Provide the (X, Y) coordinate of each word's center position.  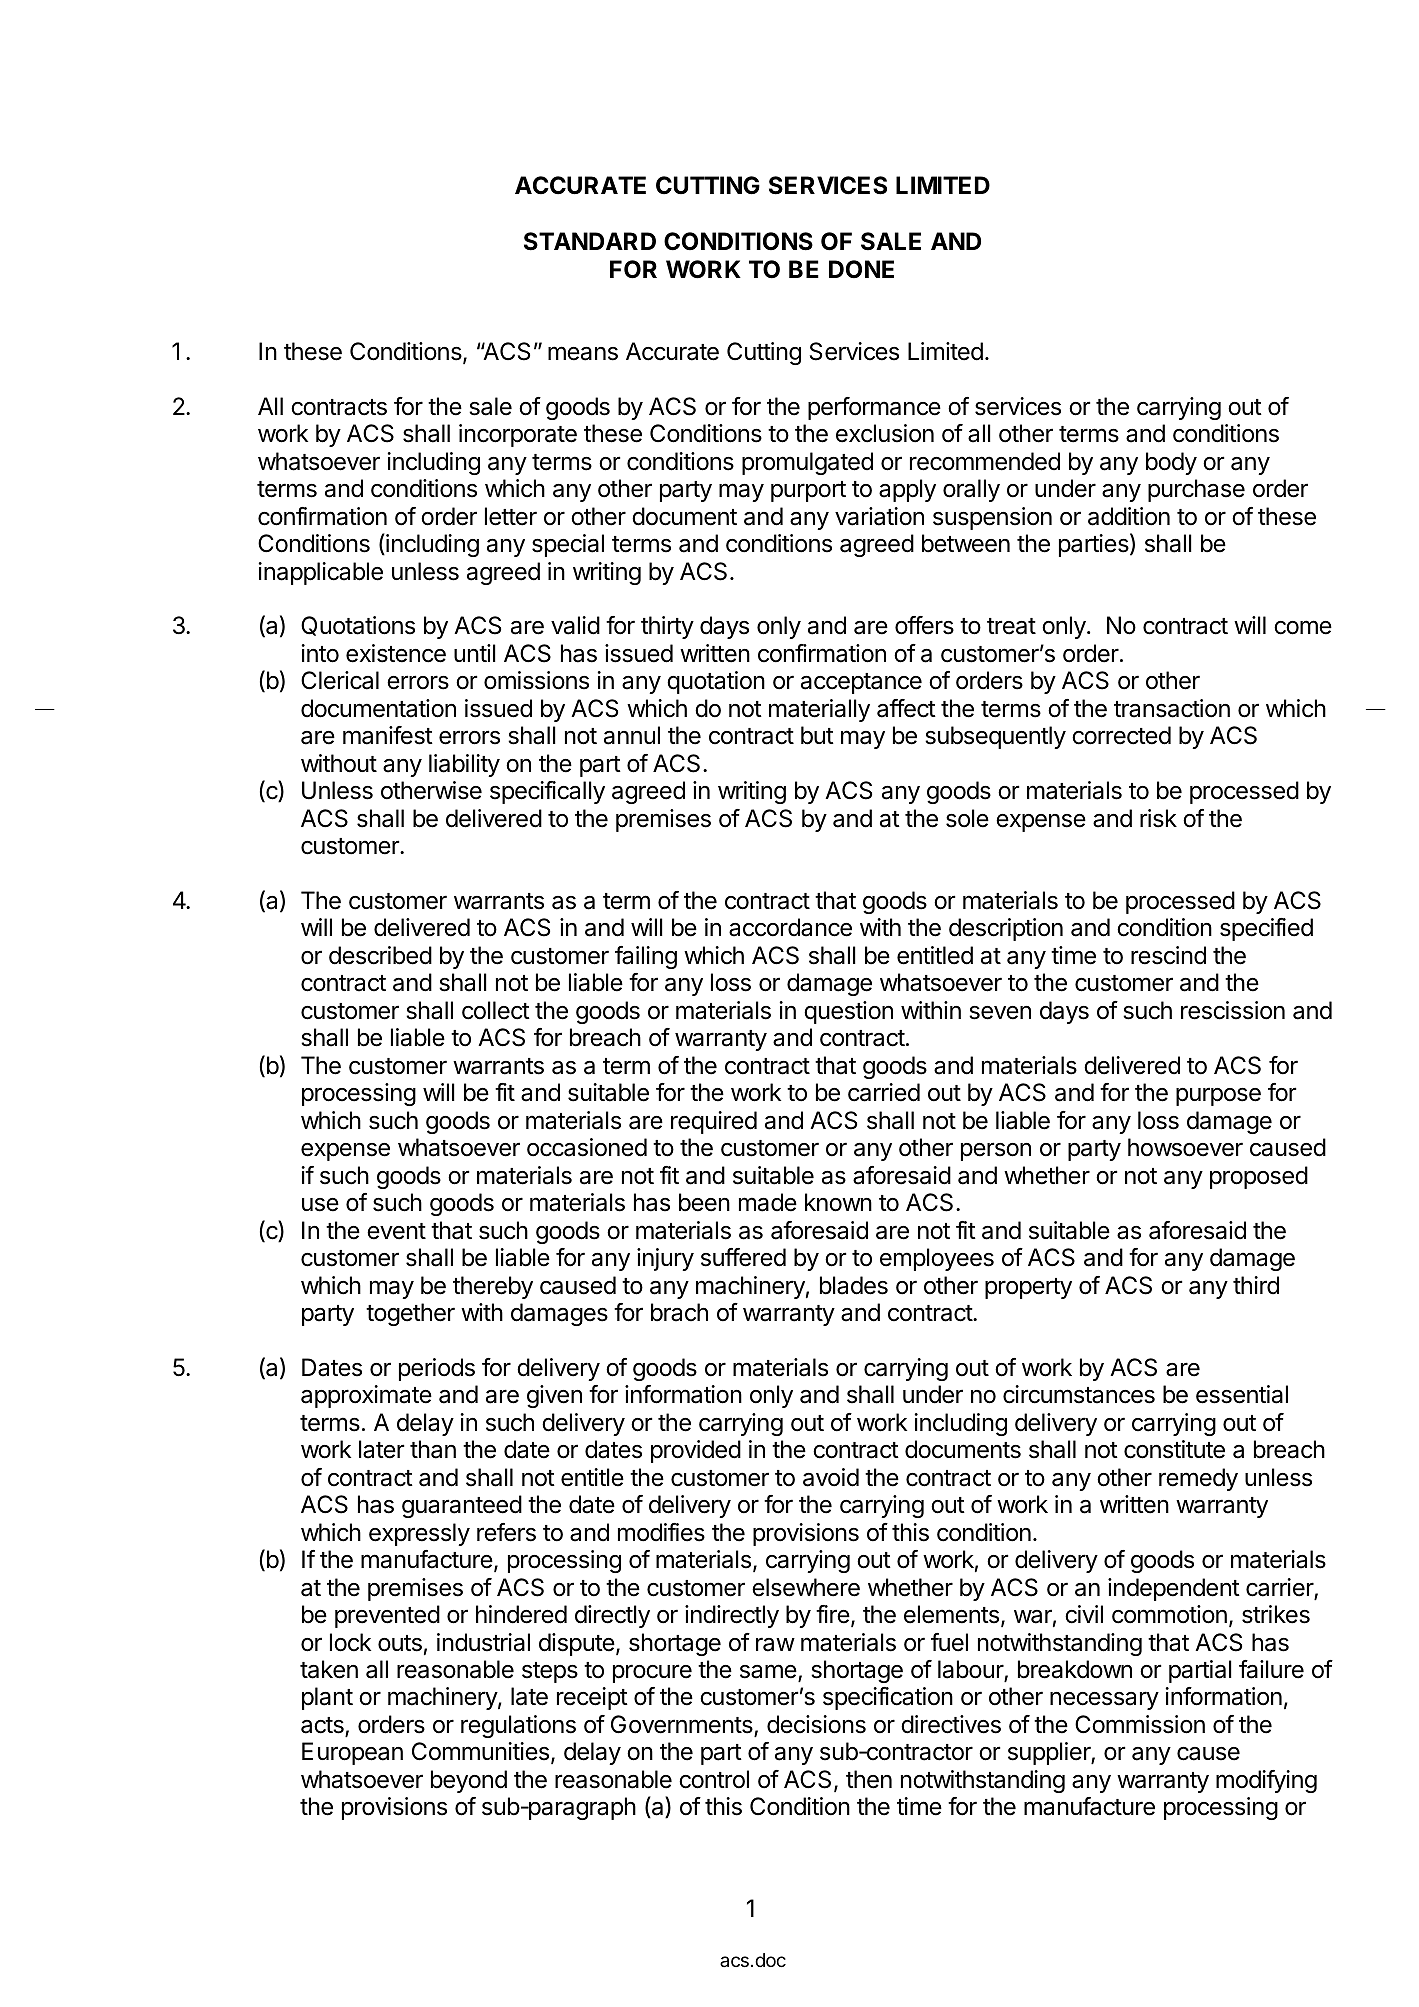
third (1256, 1285)
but (817, 735)
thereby (493, 1287)
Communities (480, 1751)
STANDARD (590, 241)
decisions (816, 1724)
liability (464, 765)
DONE (861, 269)
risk (1158, 818)
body (1171, 463)
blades (854, 1285)
